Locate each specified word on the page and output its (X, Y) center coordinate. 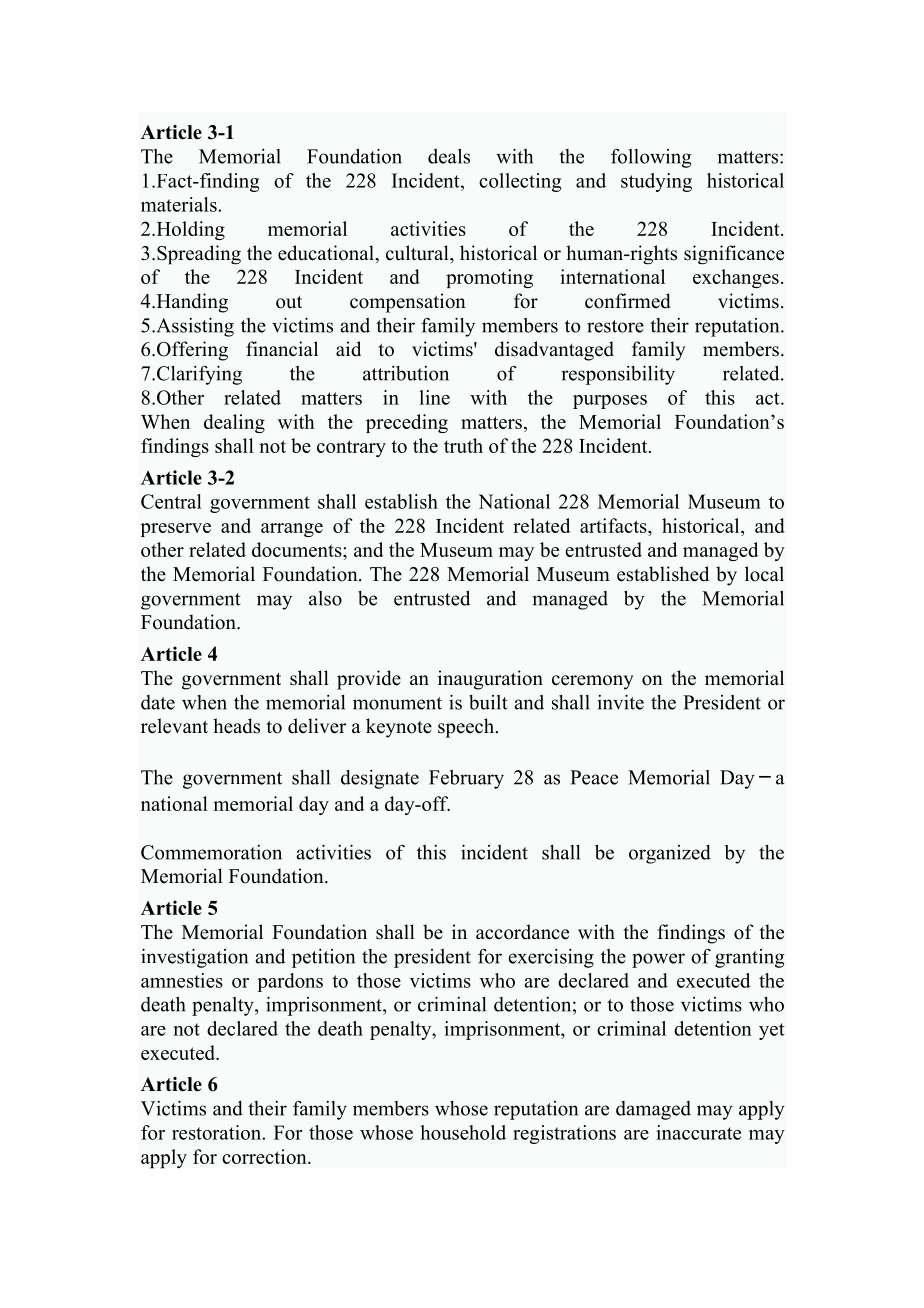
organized (670, 854)
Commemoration (211, 852)
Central (171, 501)
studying (656, 182)
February (466, 779)
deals (449, 156)
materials (180, 204)
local (764, 574)
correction (265, 1156)
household (463, 1132)
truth (463, 445)
